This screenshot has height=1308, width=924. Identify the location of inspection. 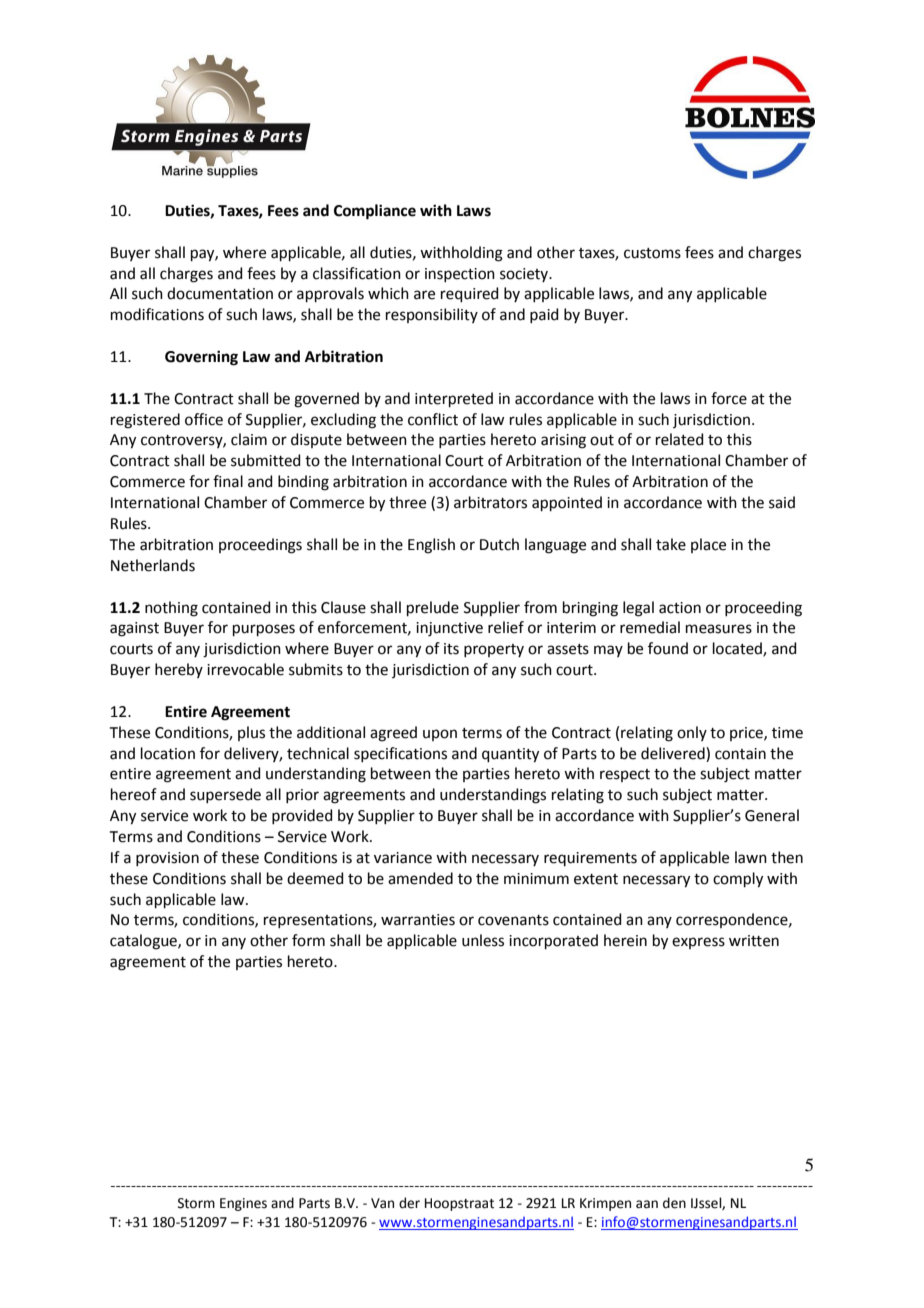
(460, 275).
